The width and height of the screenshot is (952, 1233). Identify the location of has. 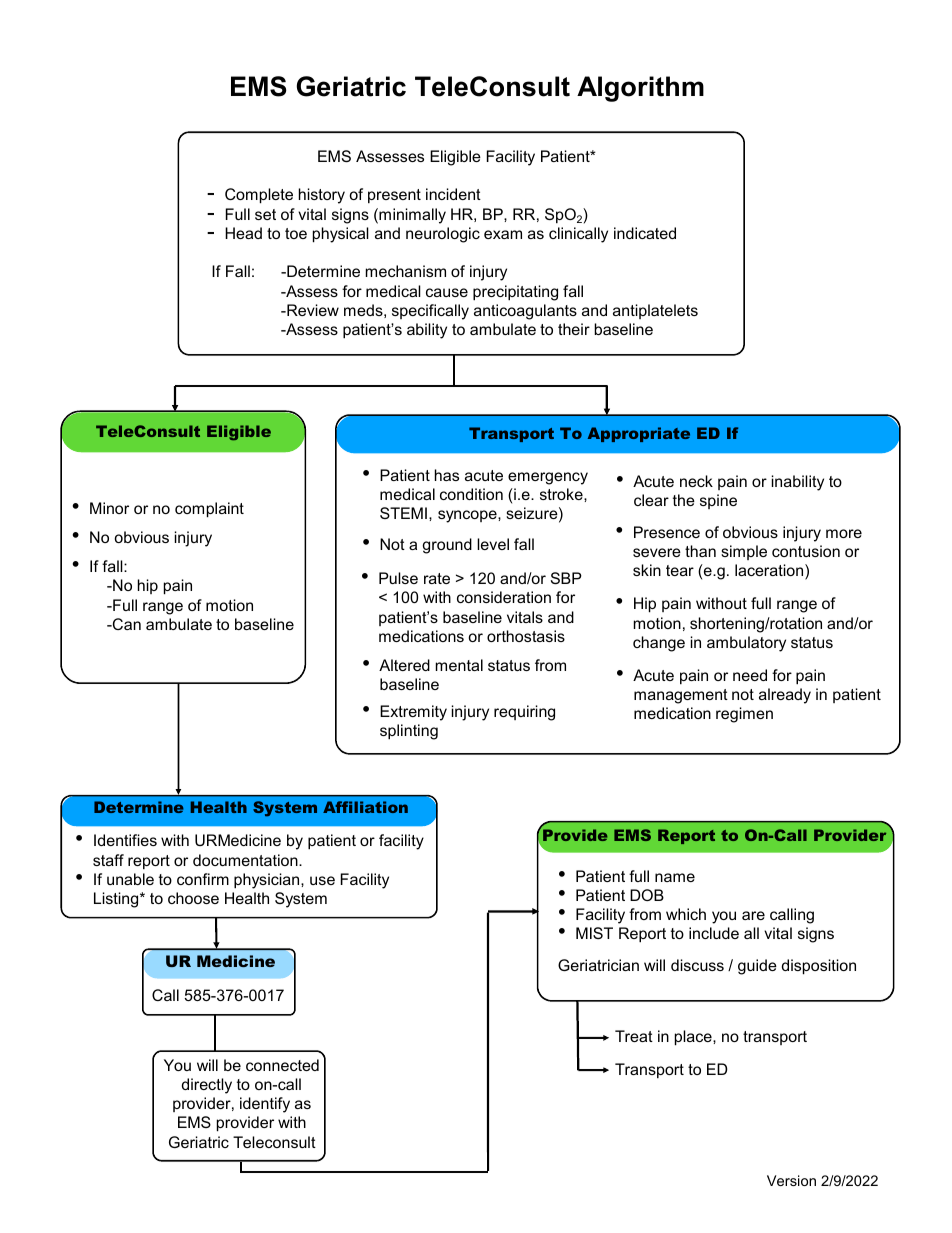
(447, 475).
